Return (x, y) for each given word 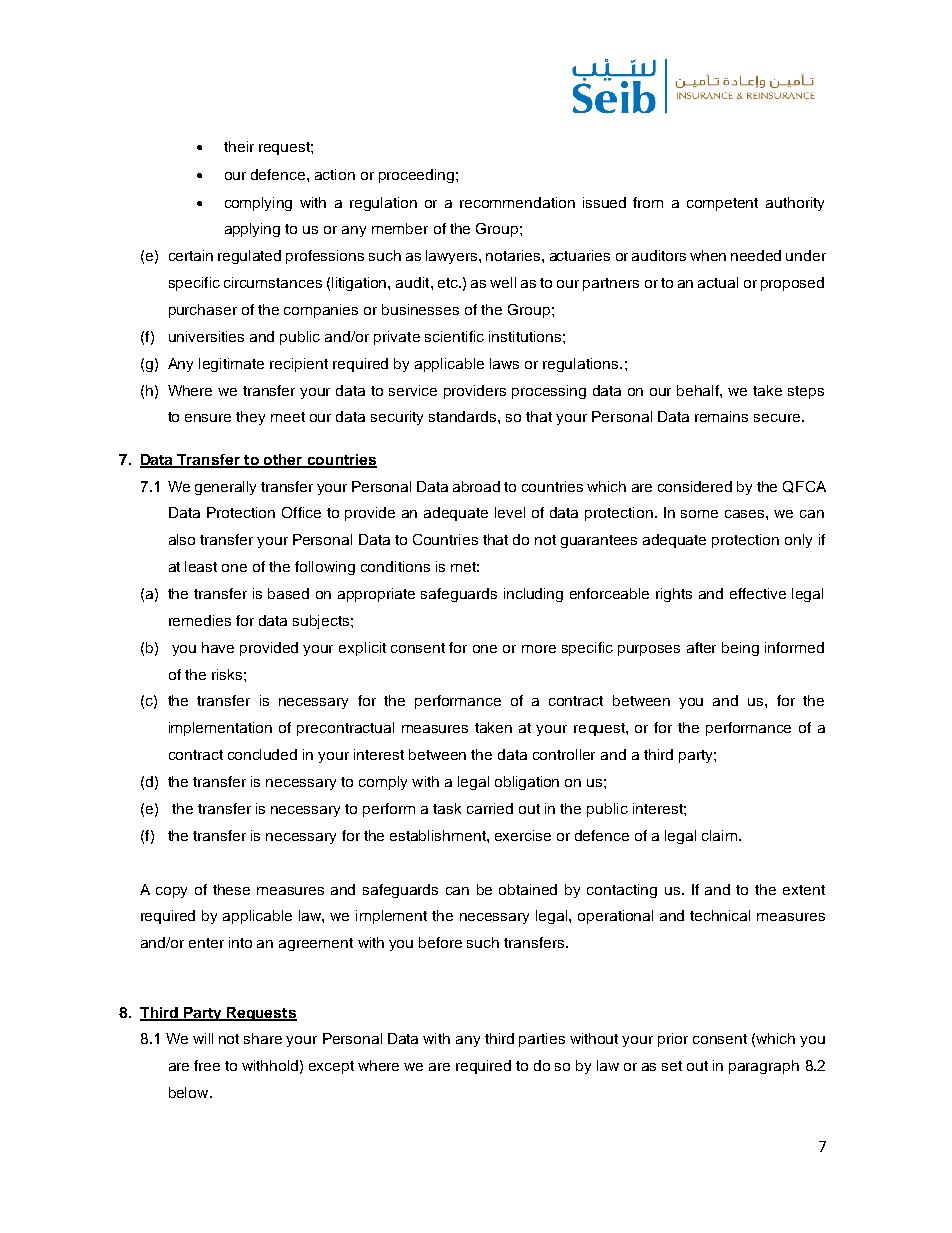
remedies (200, 620)
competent (722, 204)
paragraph (764, 1067)
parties (542, 1040)
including (533, 595)
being (740, 649)
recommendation (517, 202)
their (239, 146)
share (263, 1038)
